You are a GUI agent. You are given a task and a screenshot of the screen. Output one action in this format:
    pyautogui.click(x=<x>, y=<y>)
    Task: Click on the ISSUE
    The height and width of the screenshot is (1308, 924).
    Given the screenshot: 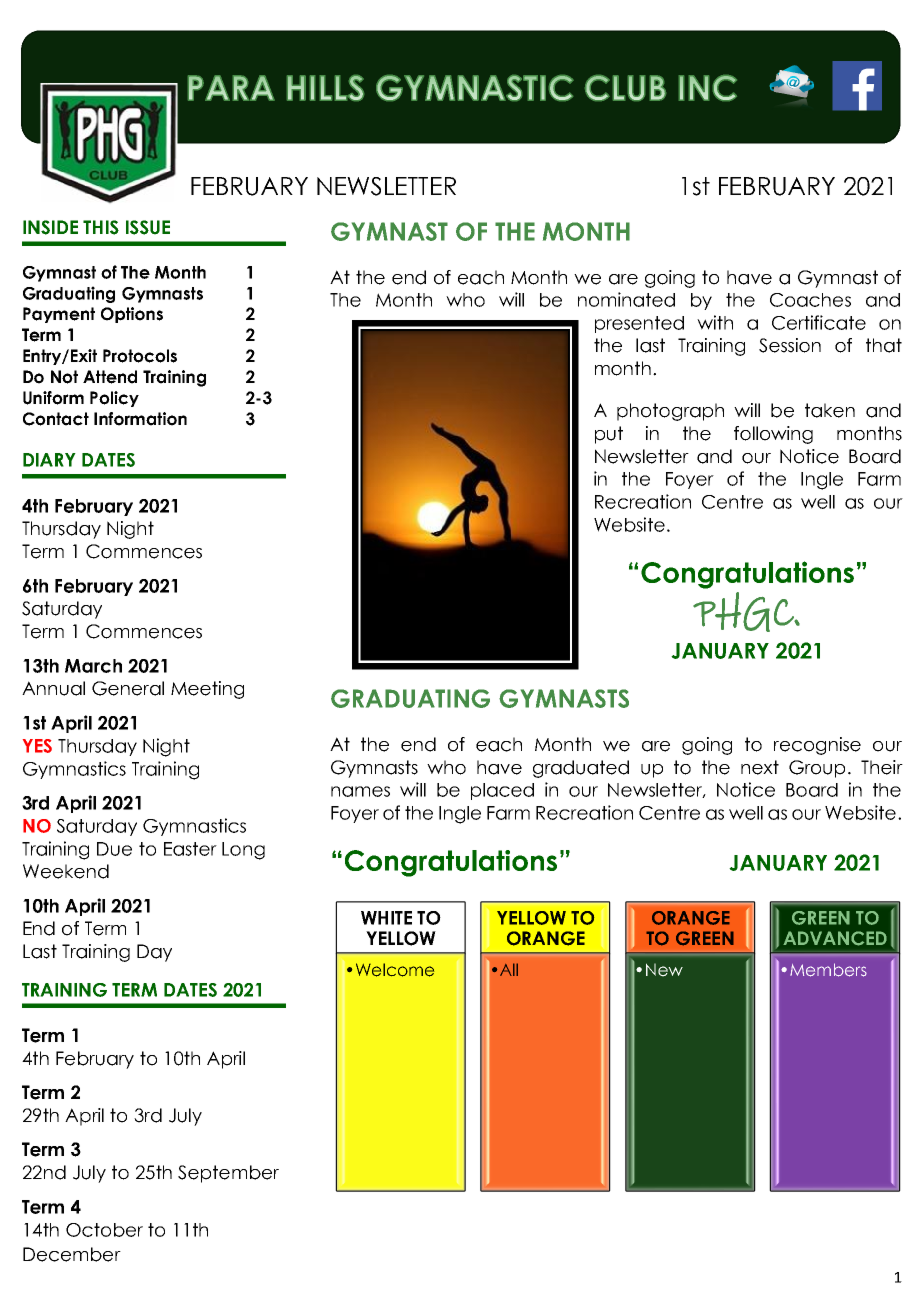 What is the action you would take?
    pyautogui.click(x=148, y=227)
